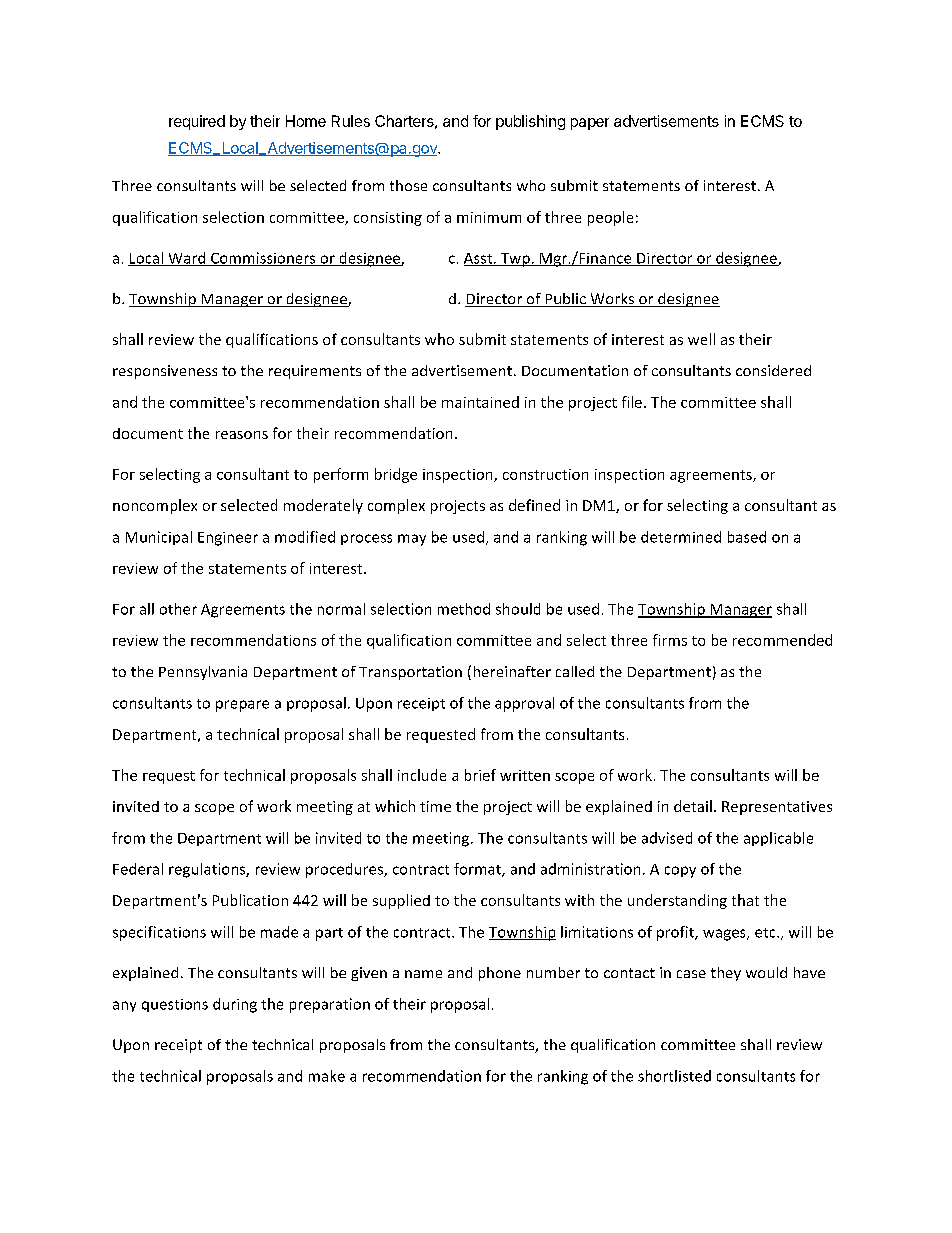 This image has height=1233, width=952. Describe the element at coordinates (235, 1005) in the image. I see `during` at that location.
